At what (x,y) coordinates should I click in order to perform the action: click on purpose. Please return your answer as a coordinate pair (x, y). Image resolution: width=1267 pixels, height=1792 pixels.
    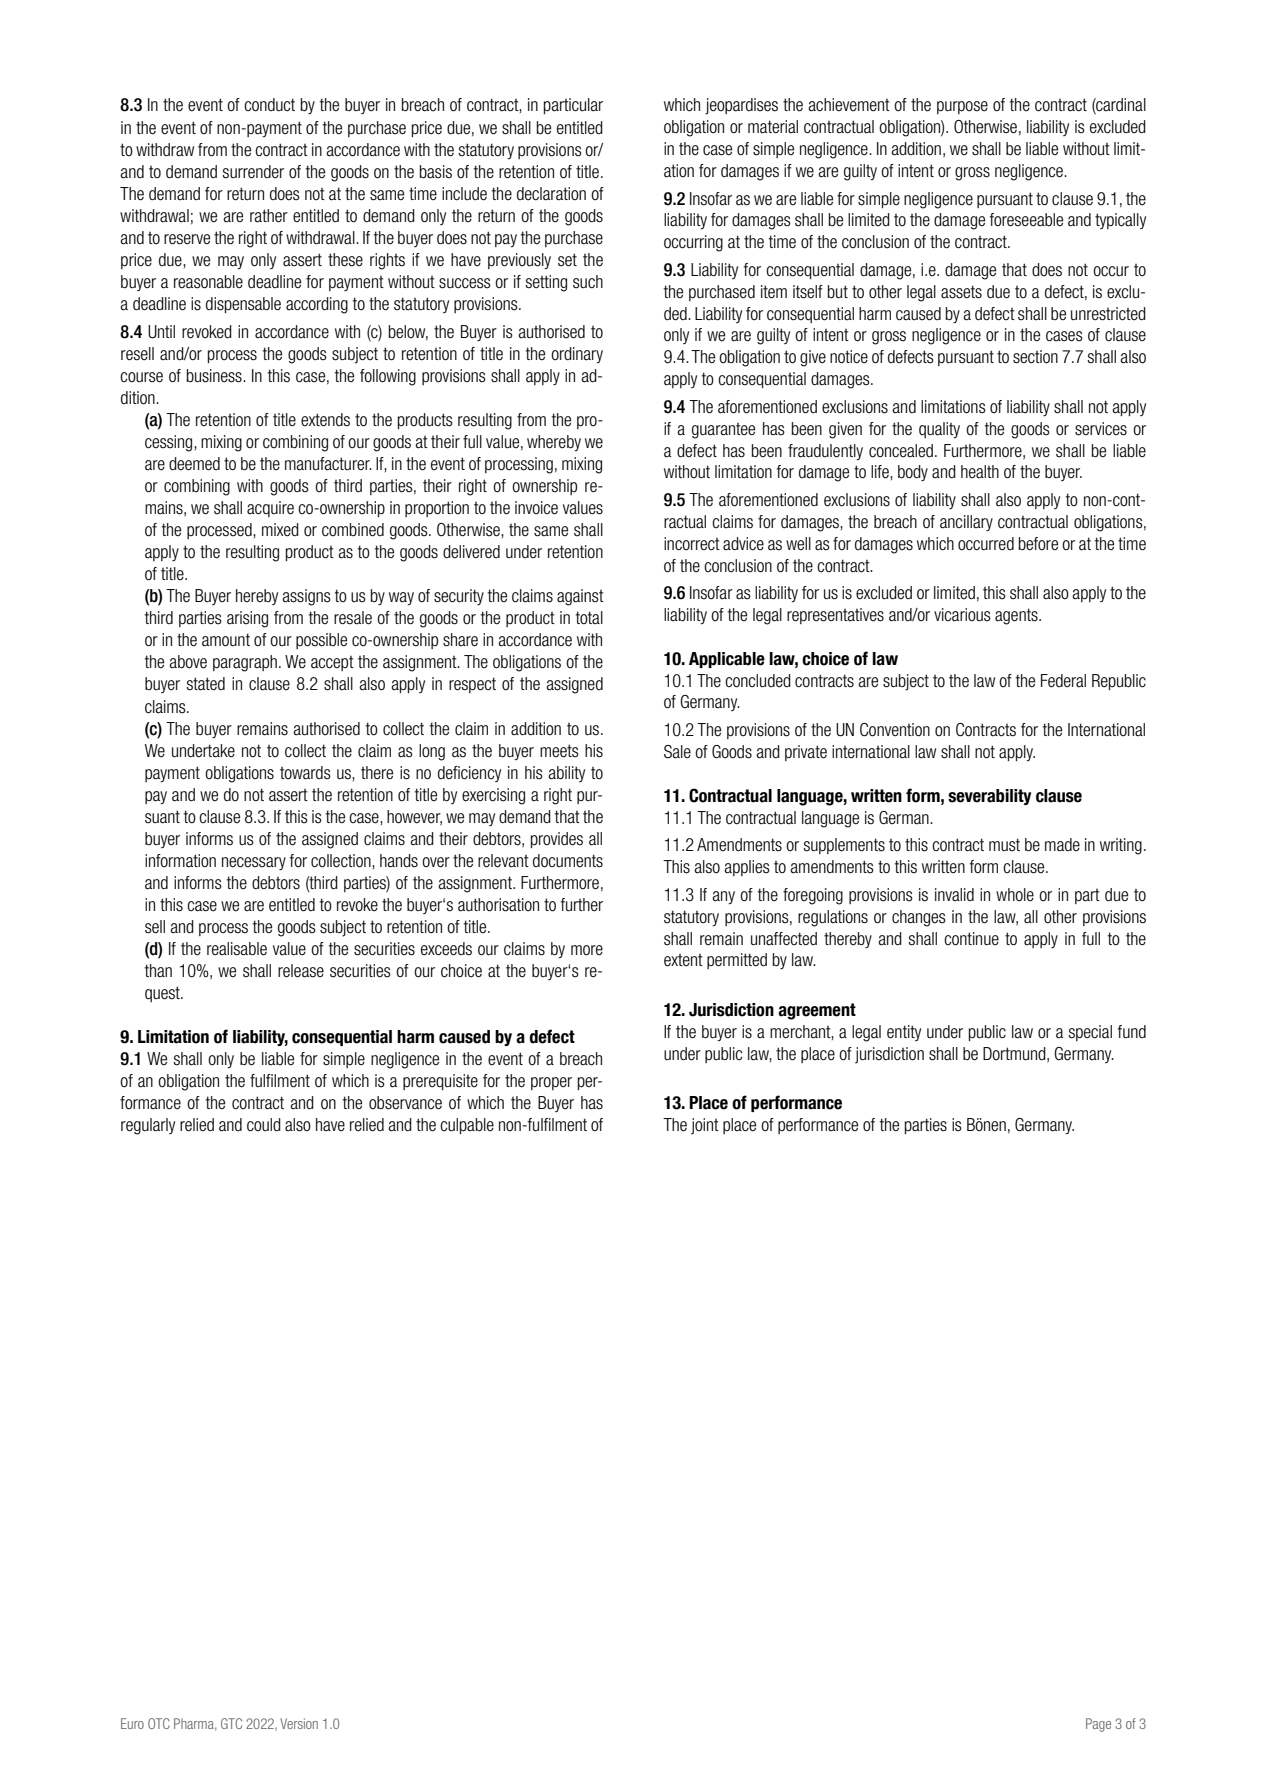
    Looking at the image, I should click on (962, 107).
